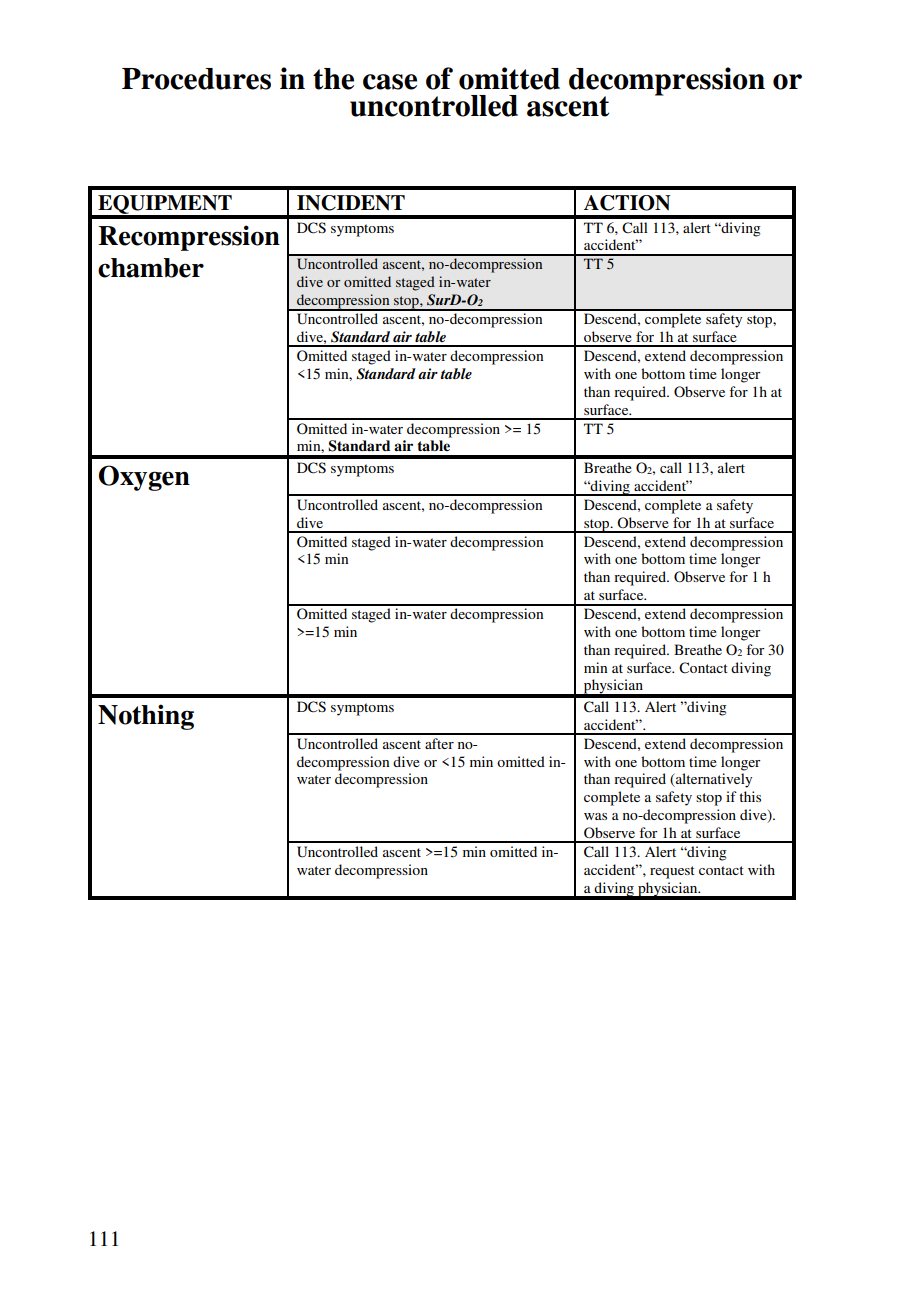  What do you see at coordinates (627, 203) in the screenshot?
I see `ACTION` at bounding box center [627, 203].
